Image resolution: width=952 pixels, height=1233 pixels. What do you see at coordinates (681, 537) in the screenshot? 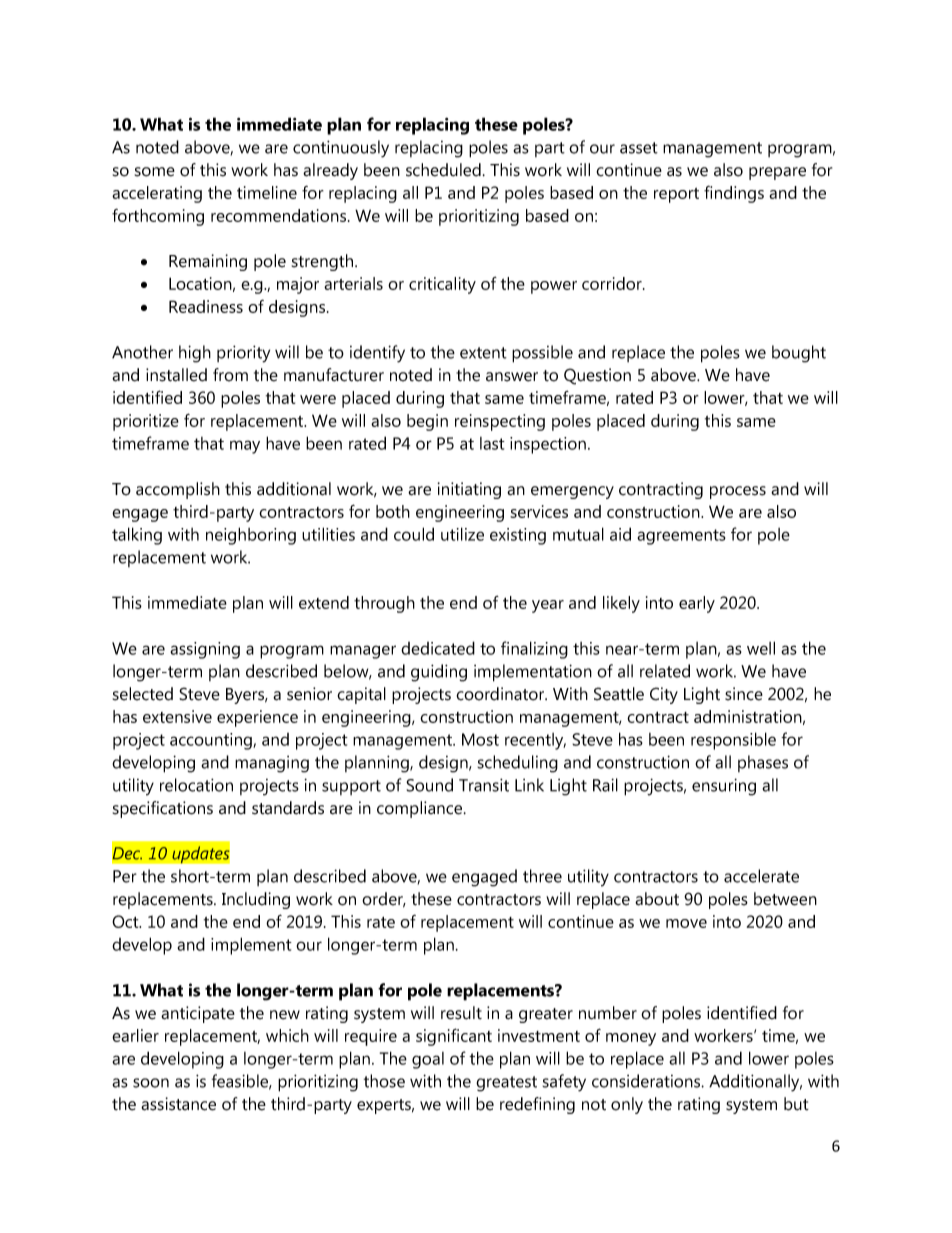
I see `agreements` at bounding box center [681, 537].
